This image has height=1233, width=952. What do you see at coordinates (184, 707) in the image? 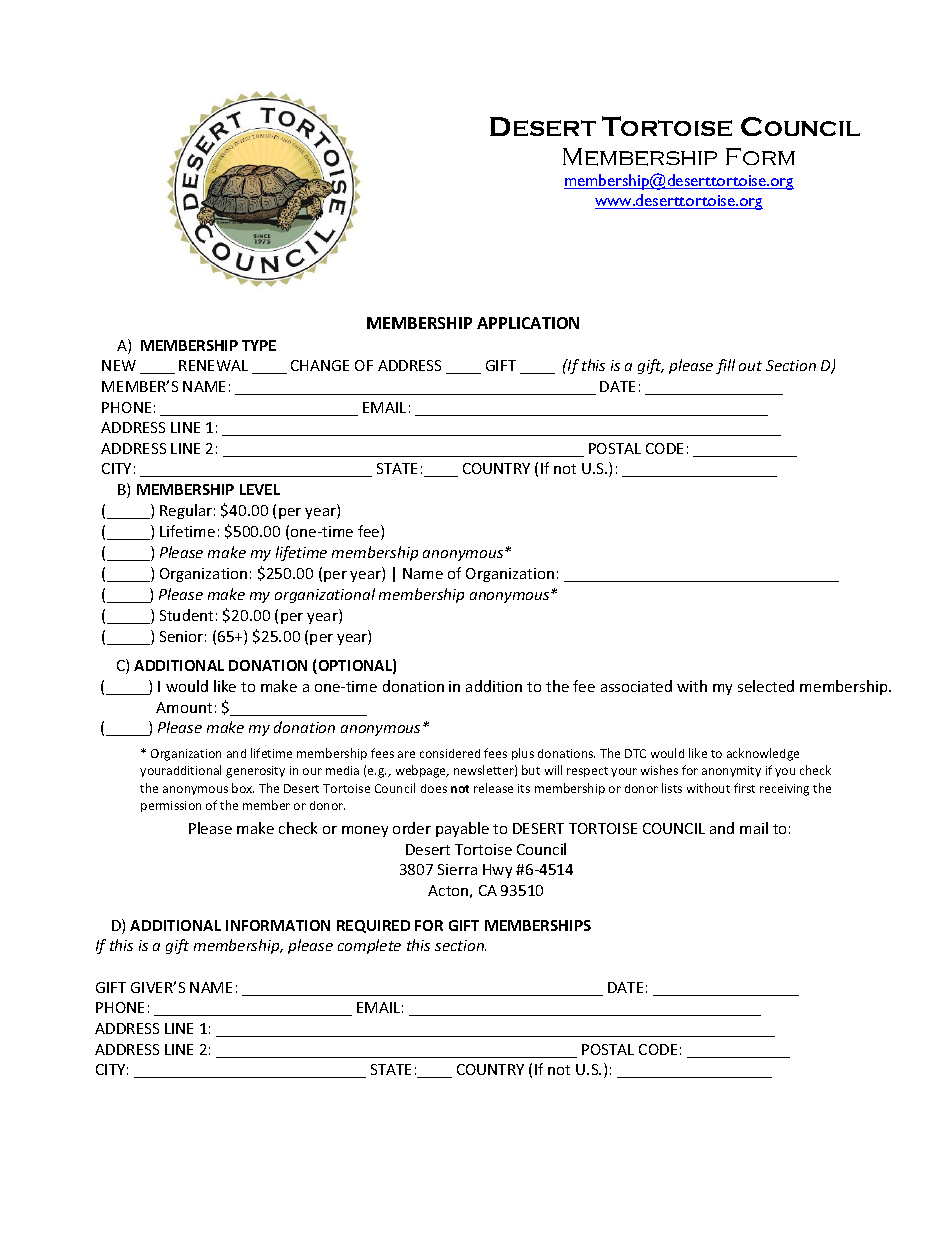
I see `Amount` at bounding box center [184, 707].
